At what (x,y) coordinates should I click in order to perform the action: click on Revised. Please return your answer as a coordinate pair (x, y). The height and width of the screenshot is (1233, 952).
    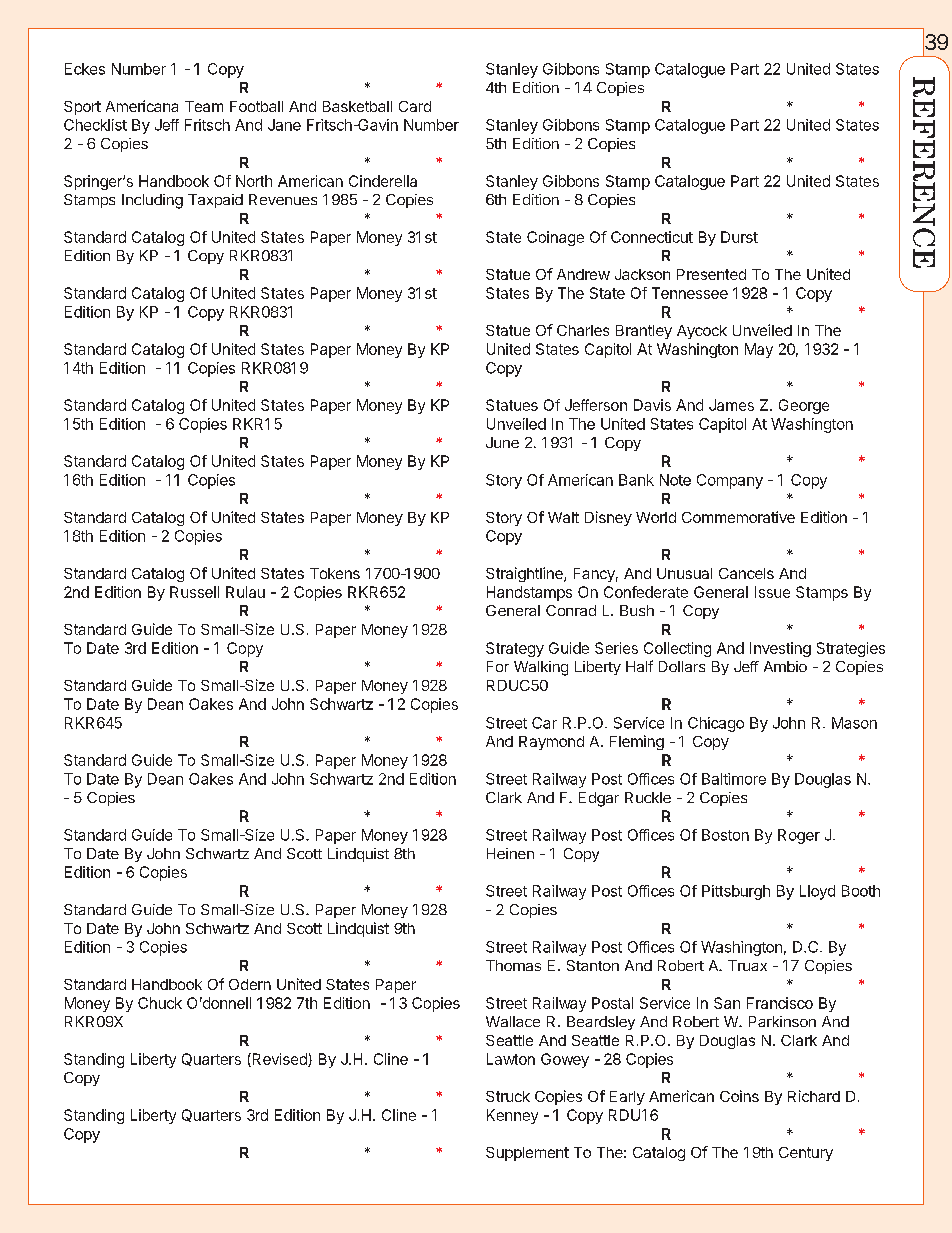
    Looking at the image, I should click on (279, 1060).
